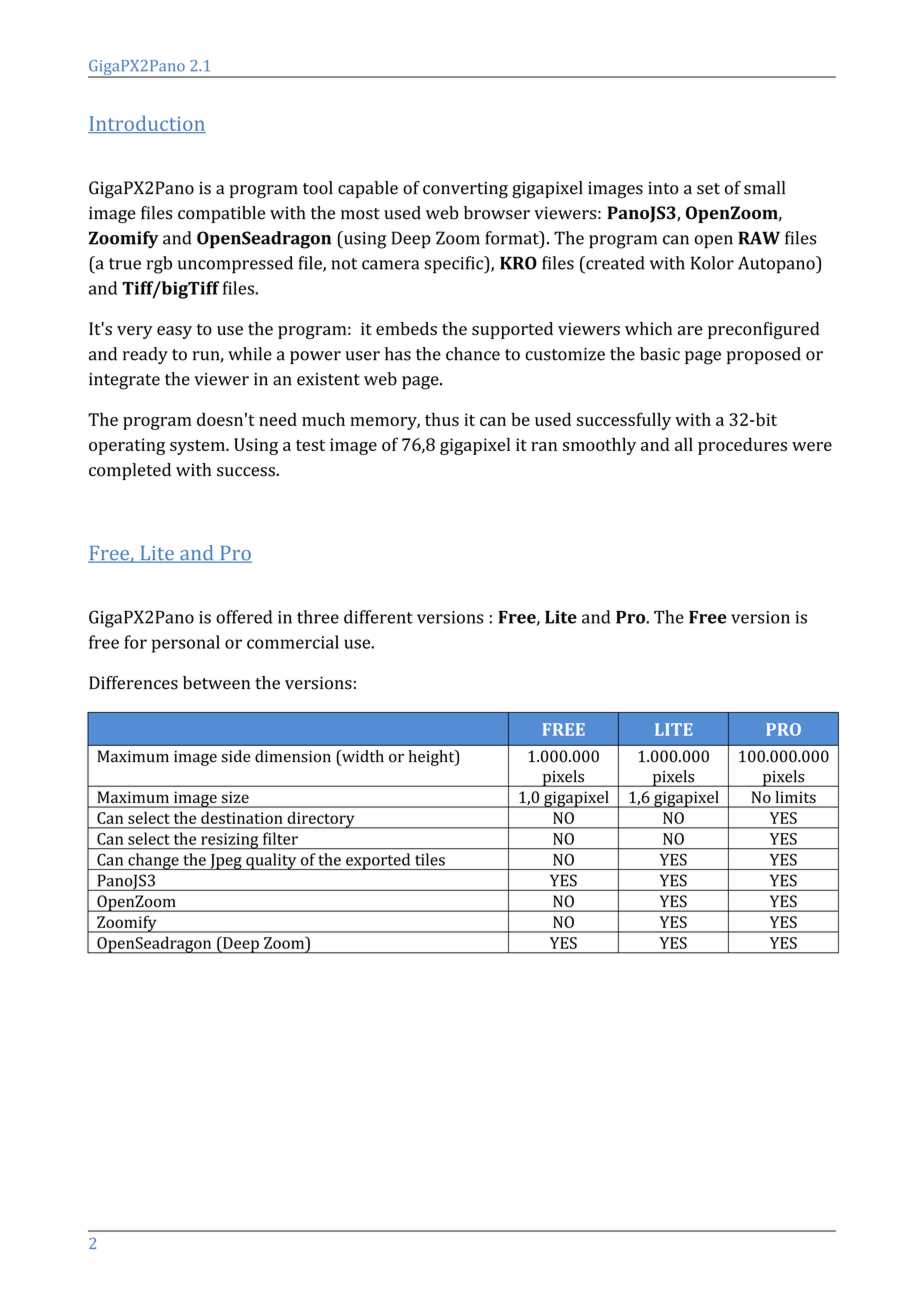  What do you see at coordinates (708, 189) in the screenshot?
I see `set` at bounding box center [708, 189].
